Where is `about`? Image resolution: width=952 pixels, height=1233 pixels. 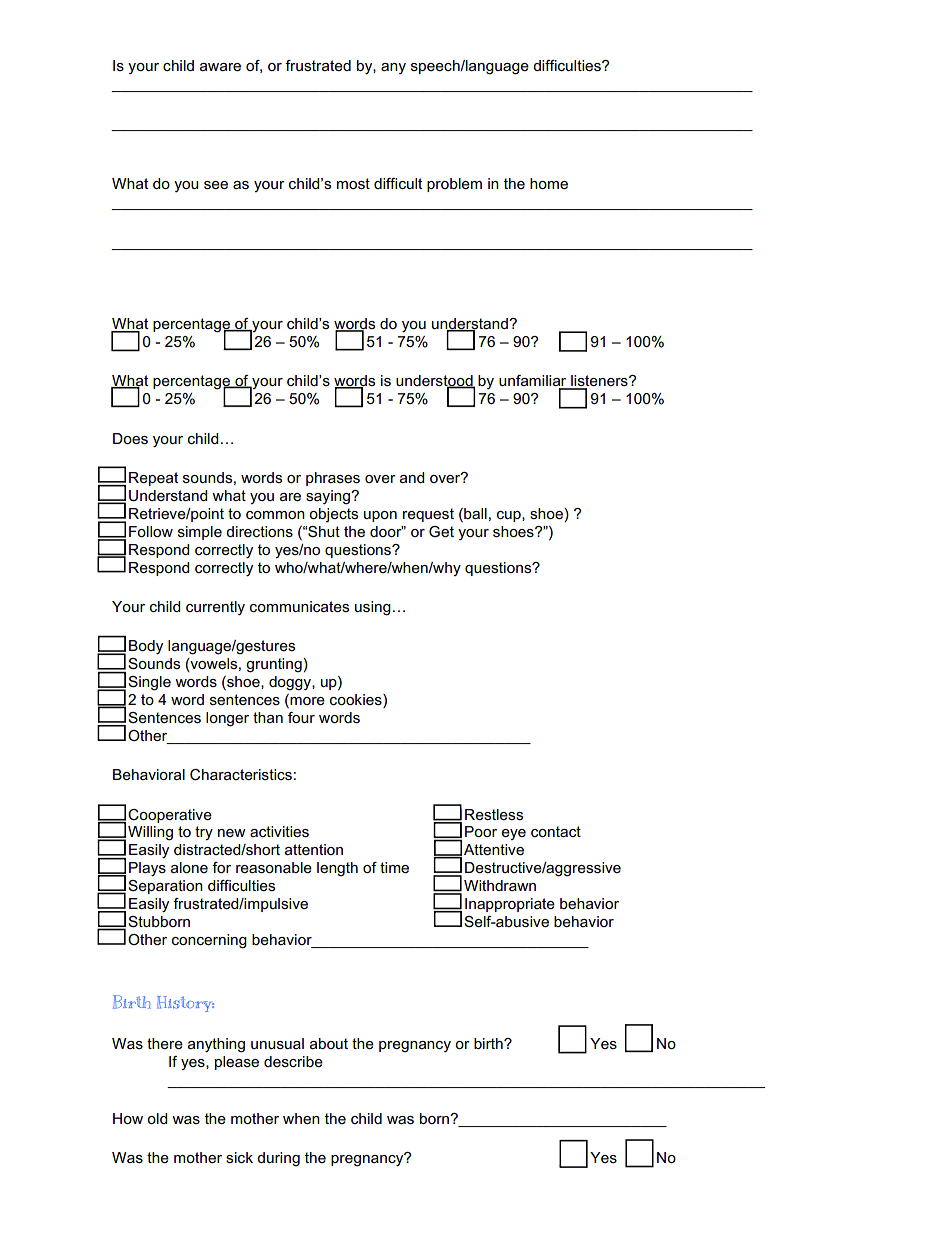 about is located at coordinates (329, 1043).
